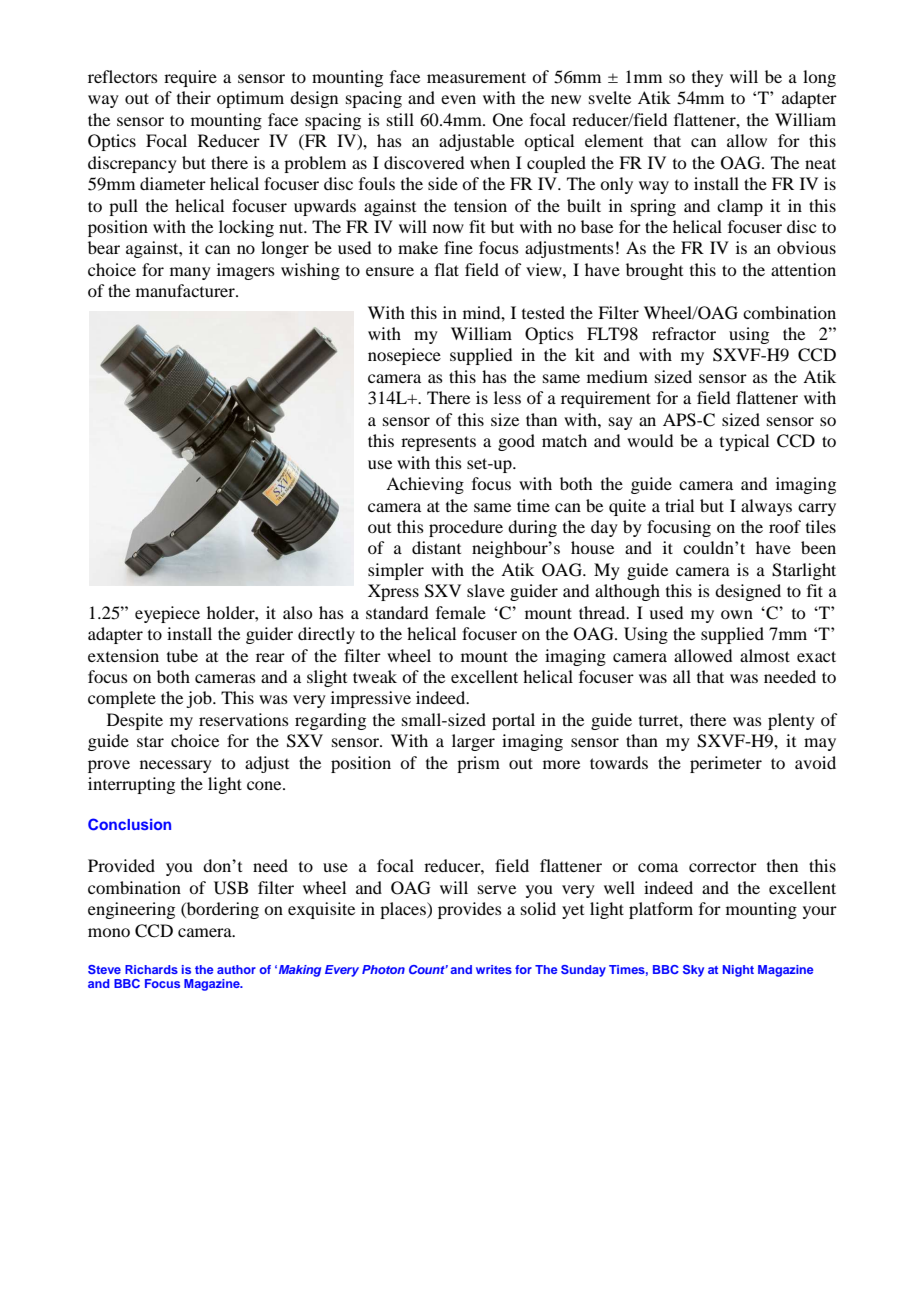 Image resolution: width=924 pixels, height=1308 pixels. I want to click on writes, so click(494, 969).
